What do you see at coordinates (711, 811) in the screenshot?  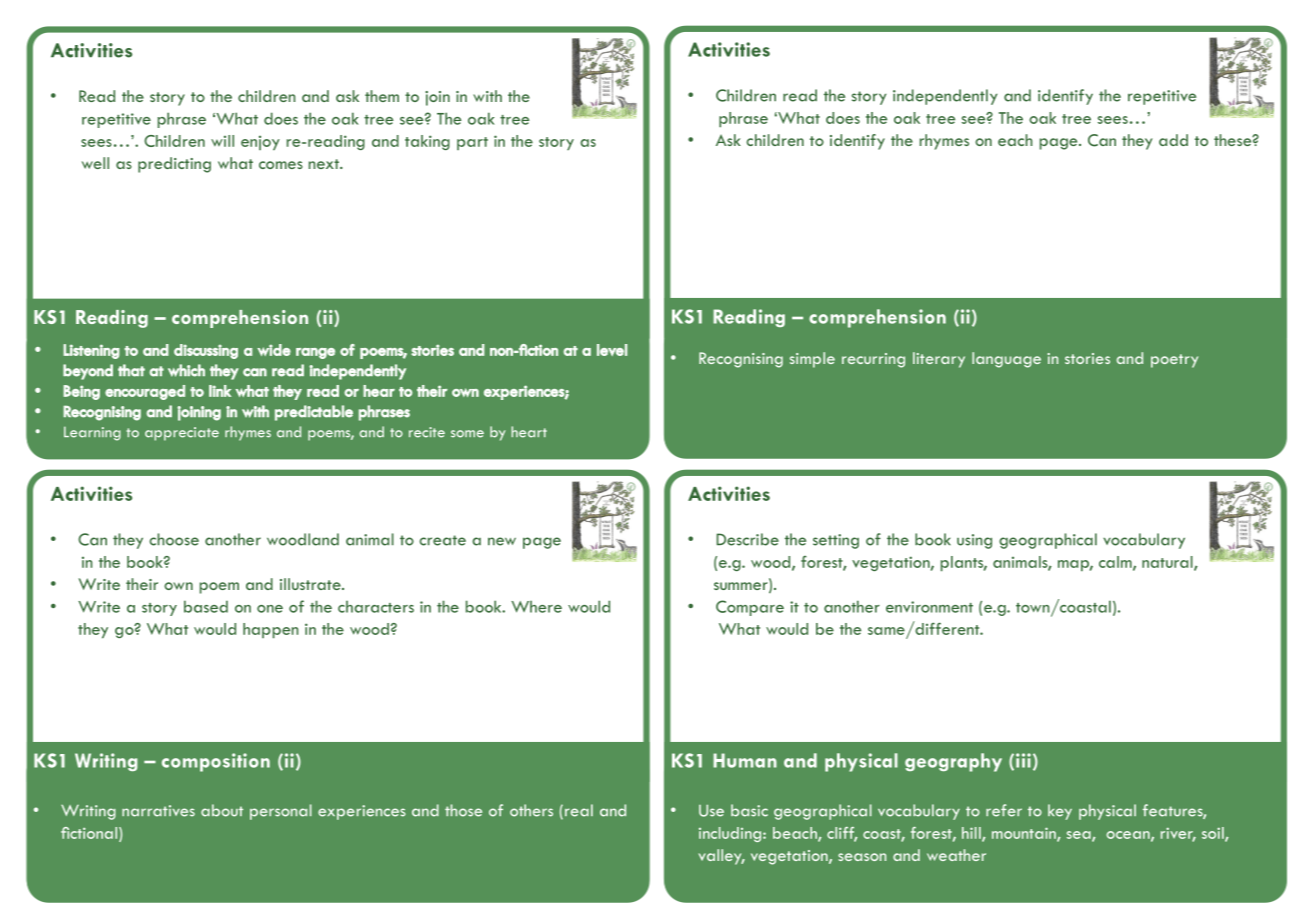 I see `Use` at bounding box center [711, 811].
